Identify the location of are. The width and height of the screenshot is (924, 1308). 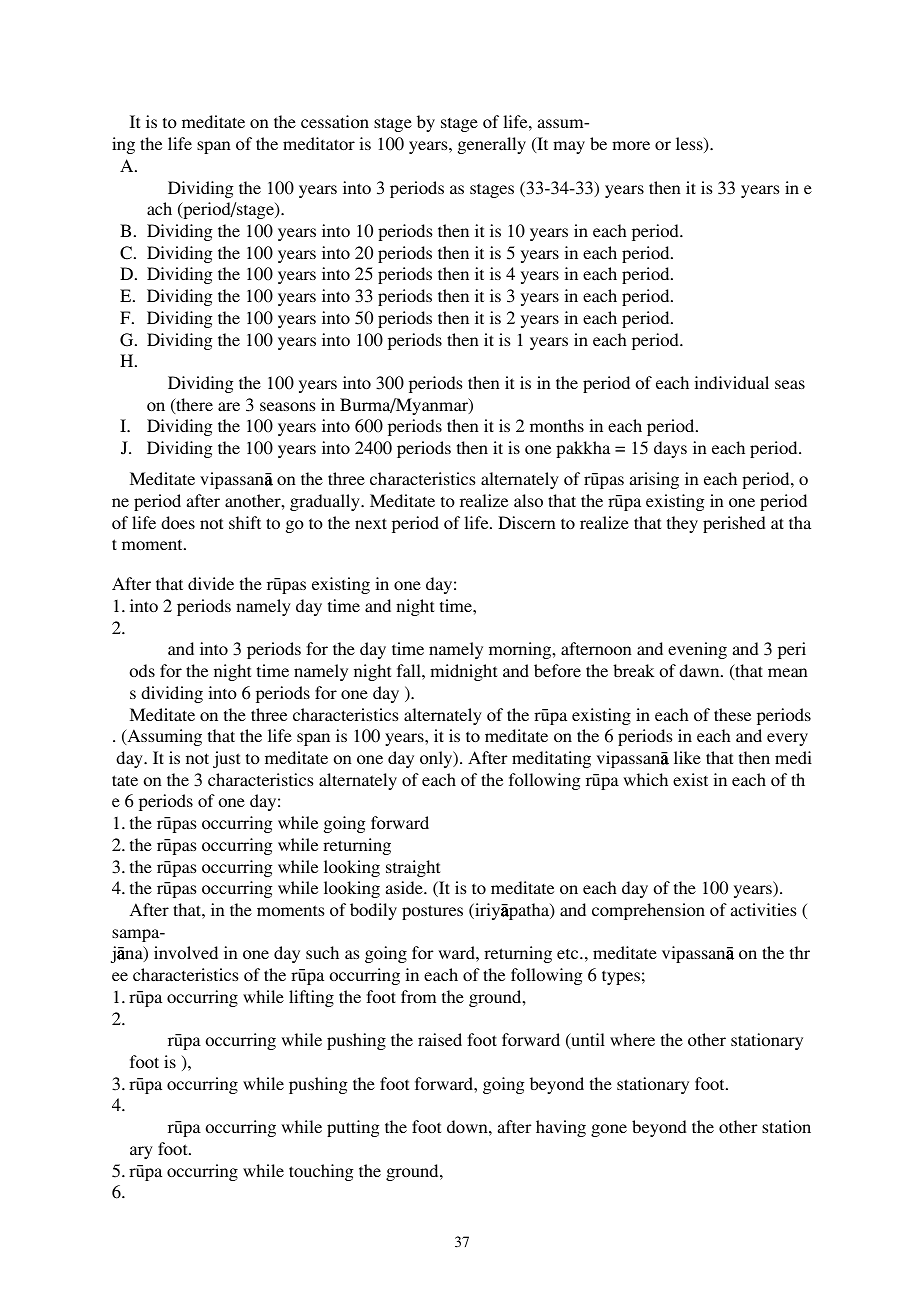
(229, 407).
